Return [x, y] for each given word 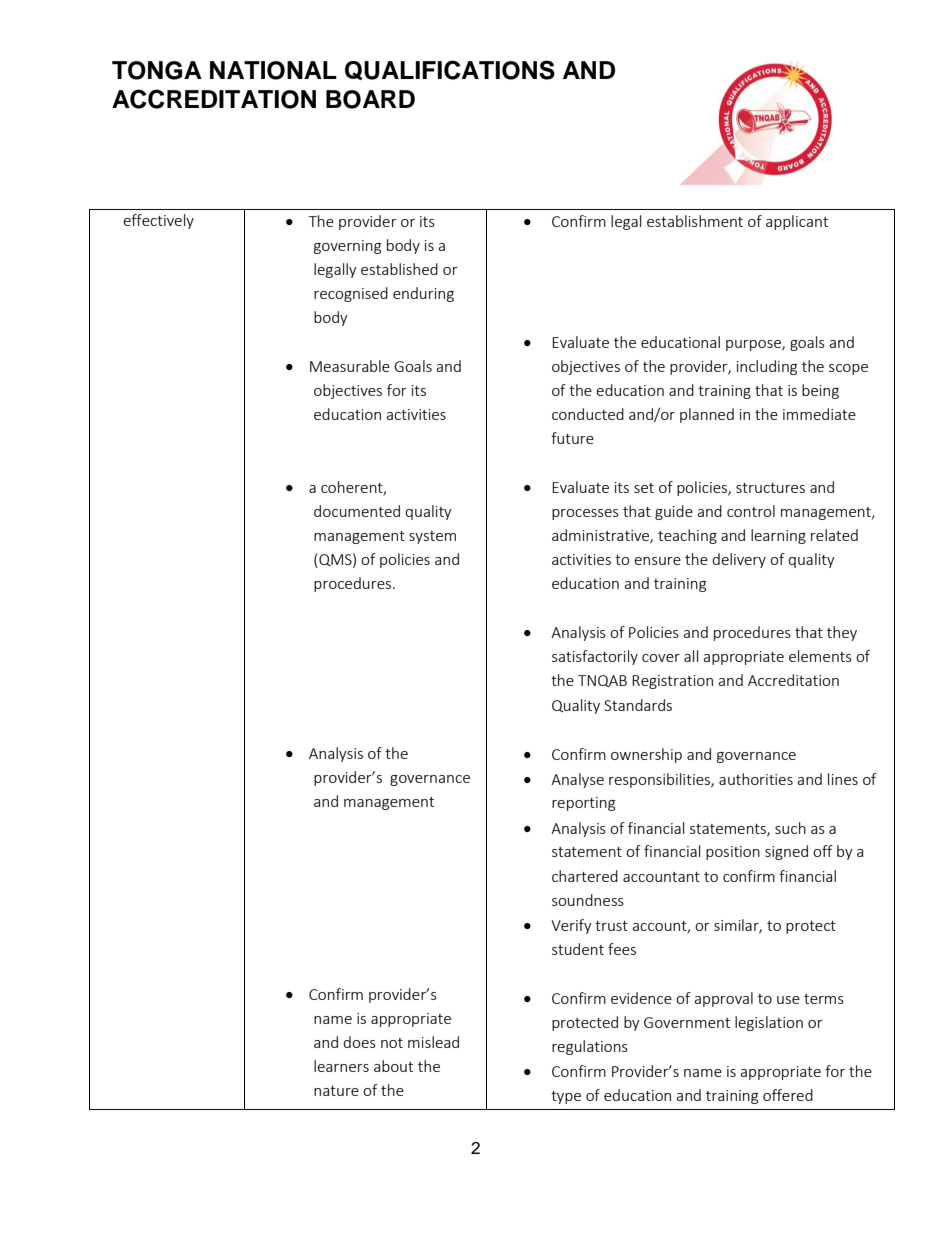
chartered [585, 876]
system [432, 537]
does [359, 1042]
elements [820, 656]
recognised [351, 294]
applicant [797, 222]
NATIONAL [273, 70]
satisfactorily [595, 657]
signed [786, 852]
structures [770, 488]
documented [357, 511]
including [767, 367]
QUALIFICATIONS [450, 70]
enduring [423, 294]
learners [341, 1066]
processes [585, 514]
